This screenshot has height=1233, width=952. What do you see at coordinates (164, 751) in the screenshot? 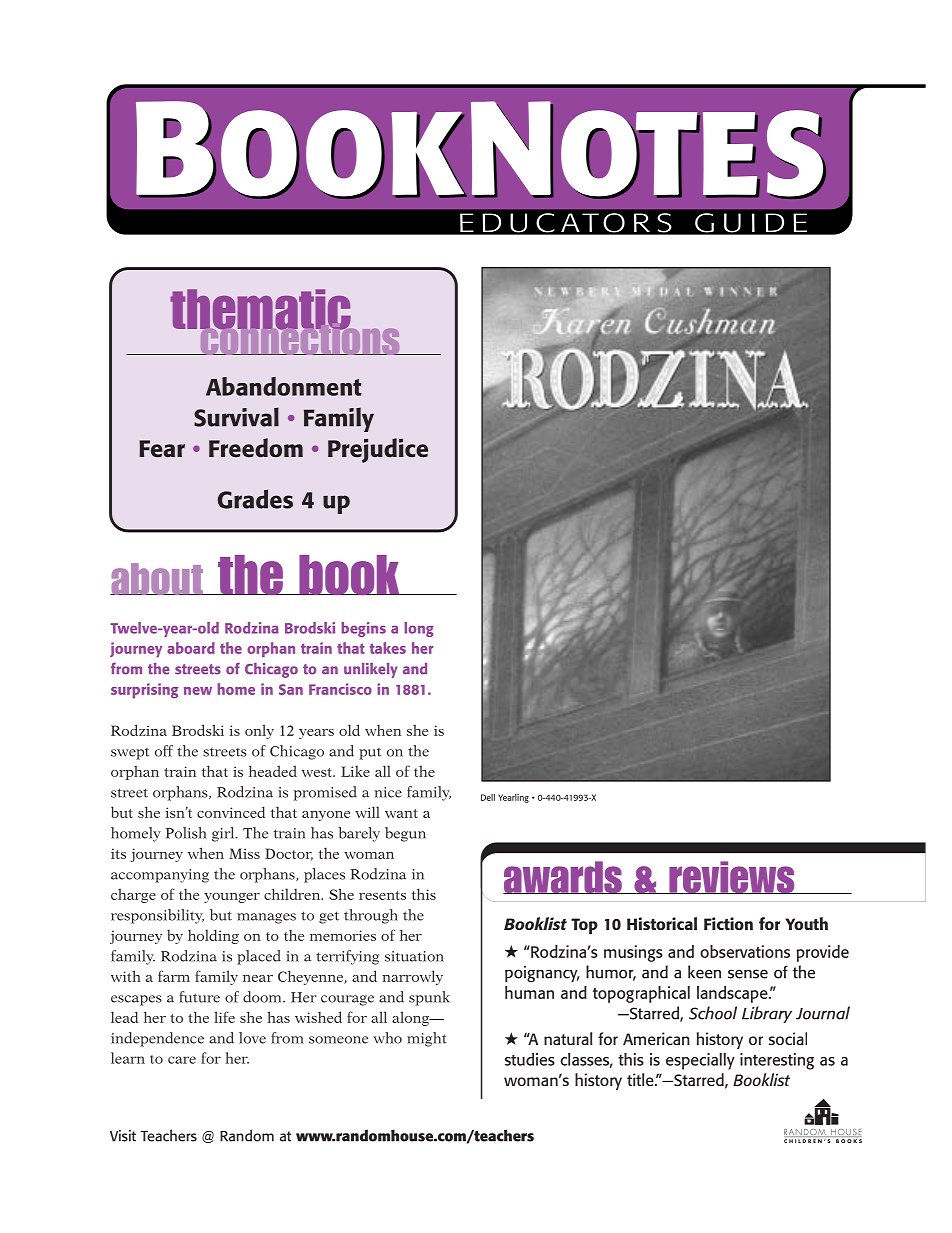
I see `off` at bounding box center [164, 751].
